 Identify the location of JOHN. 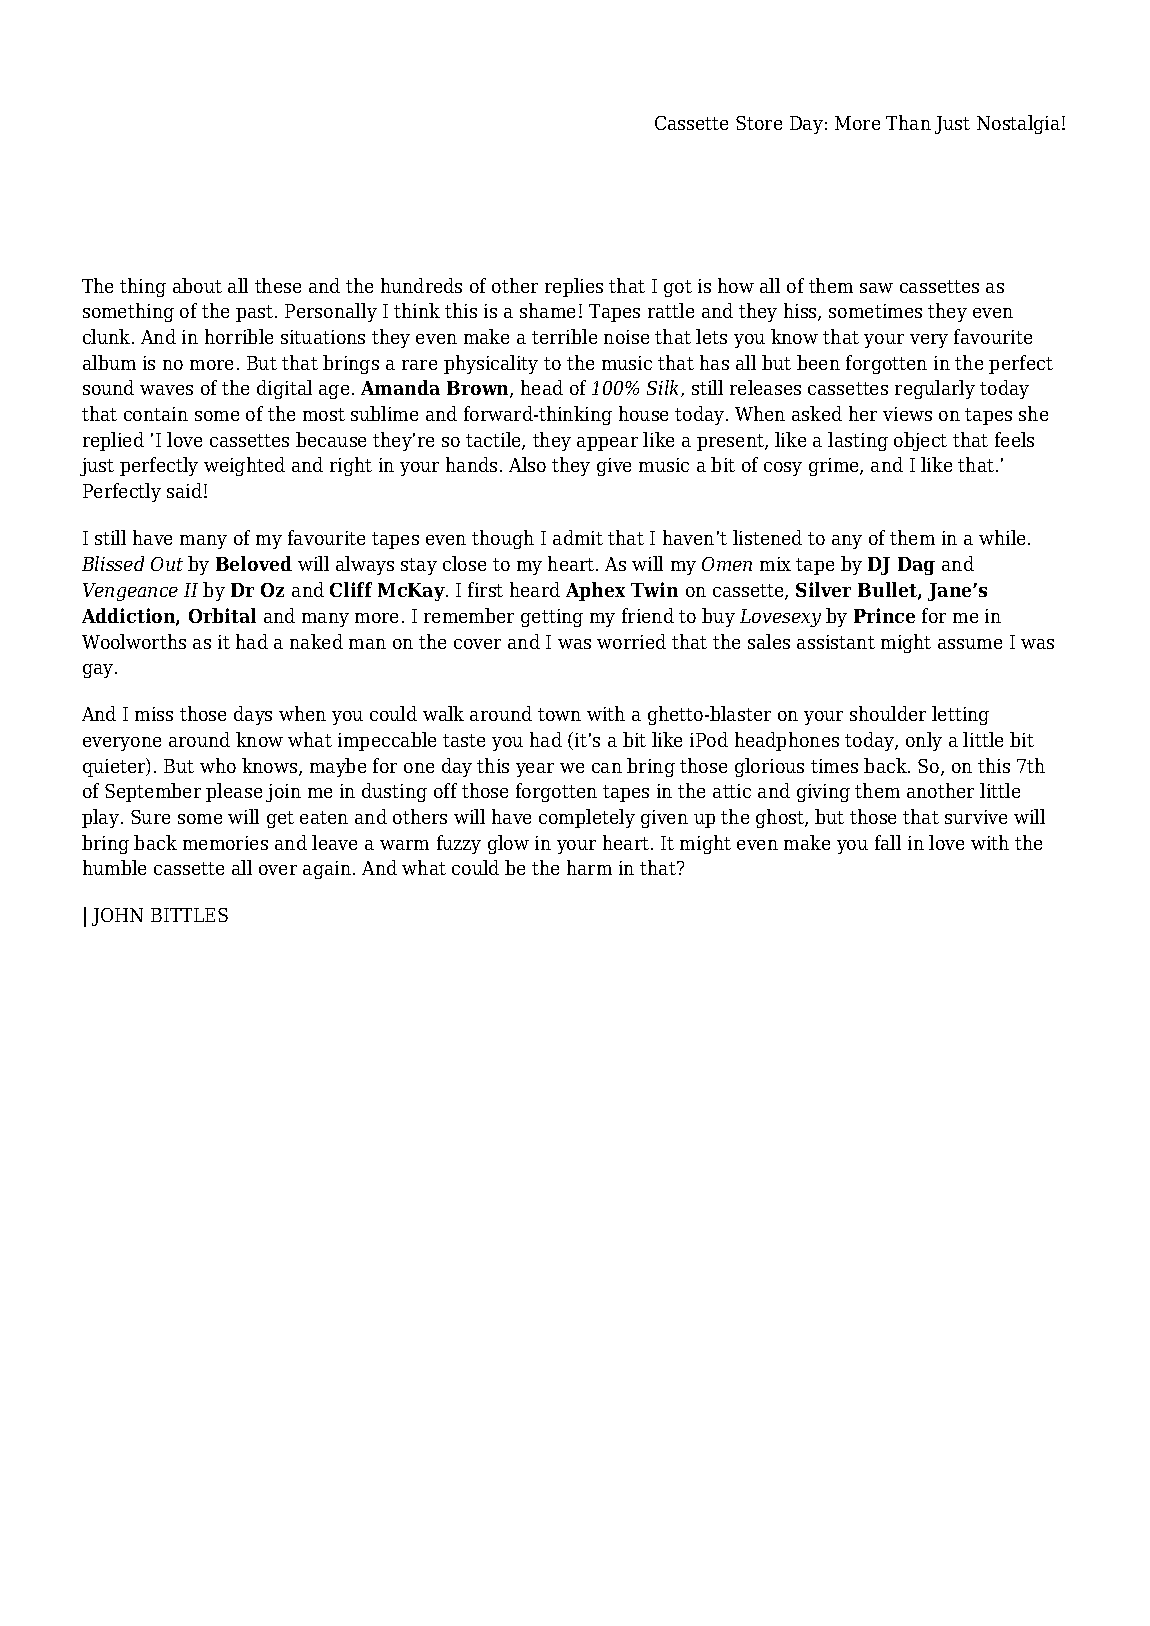
(117, 917).
